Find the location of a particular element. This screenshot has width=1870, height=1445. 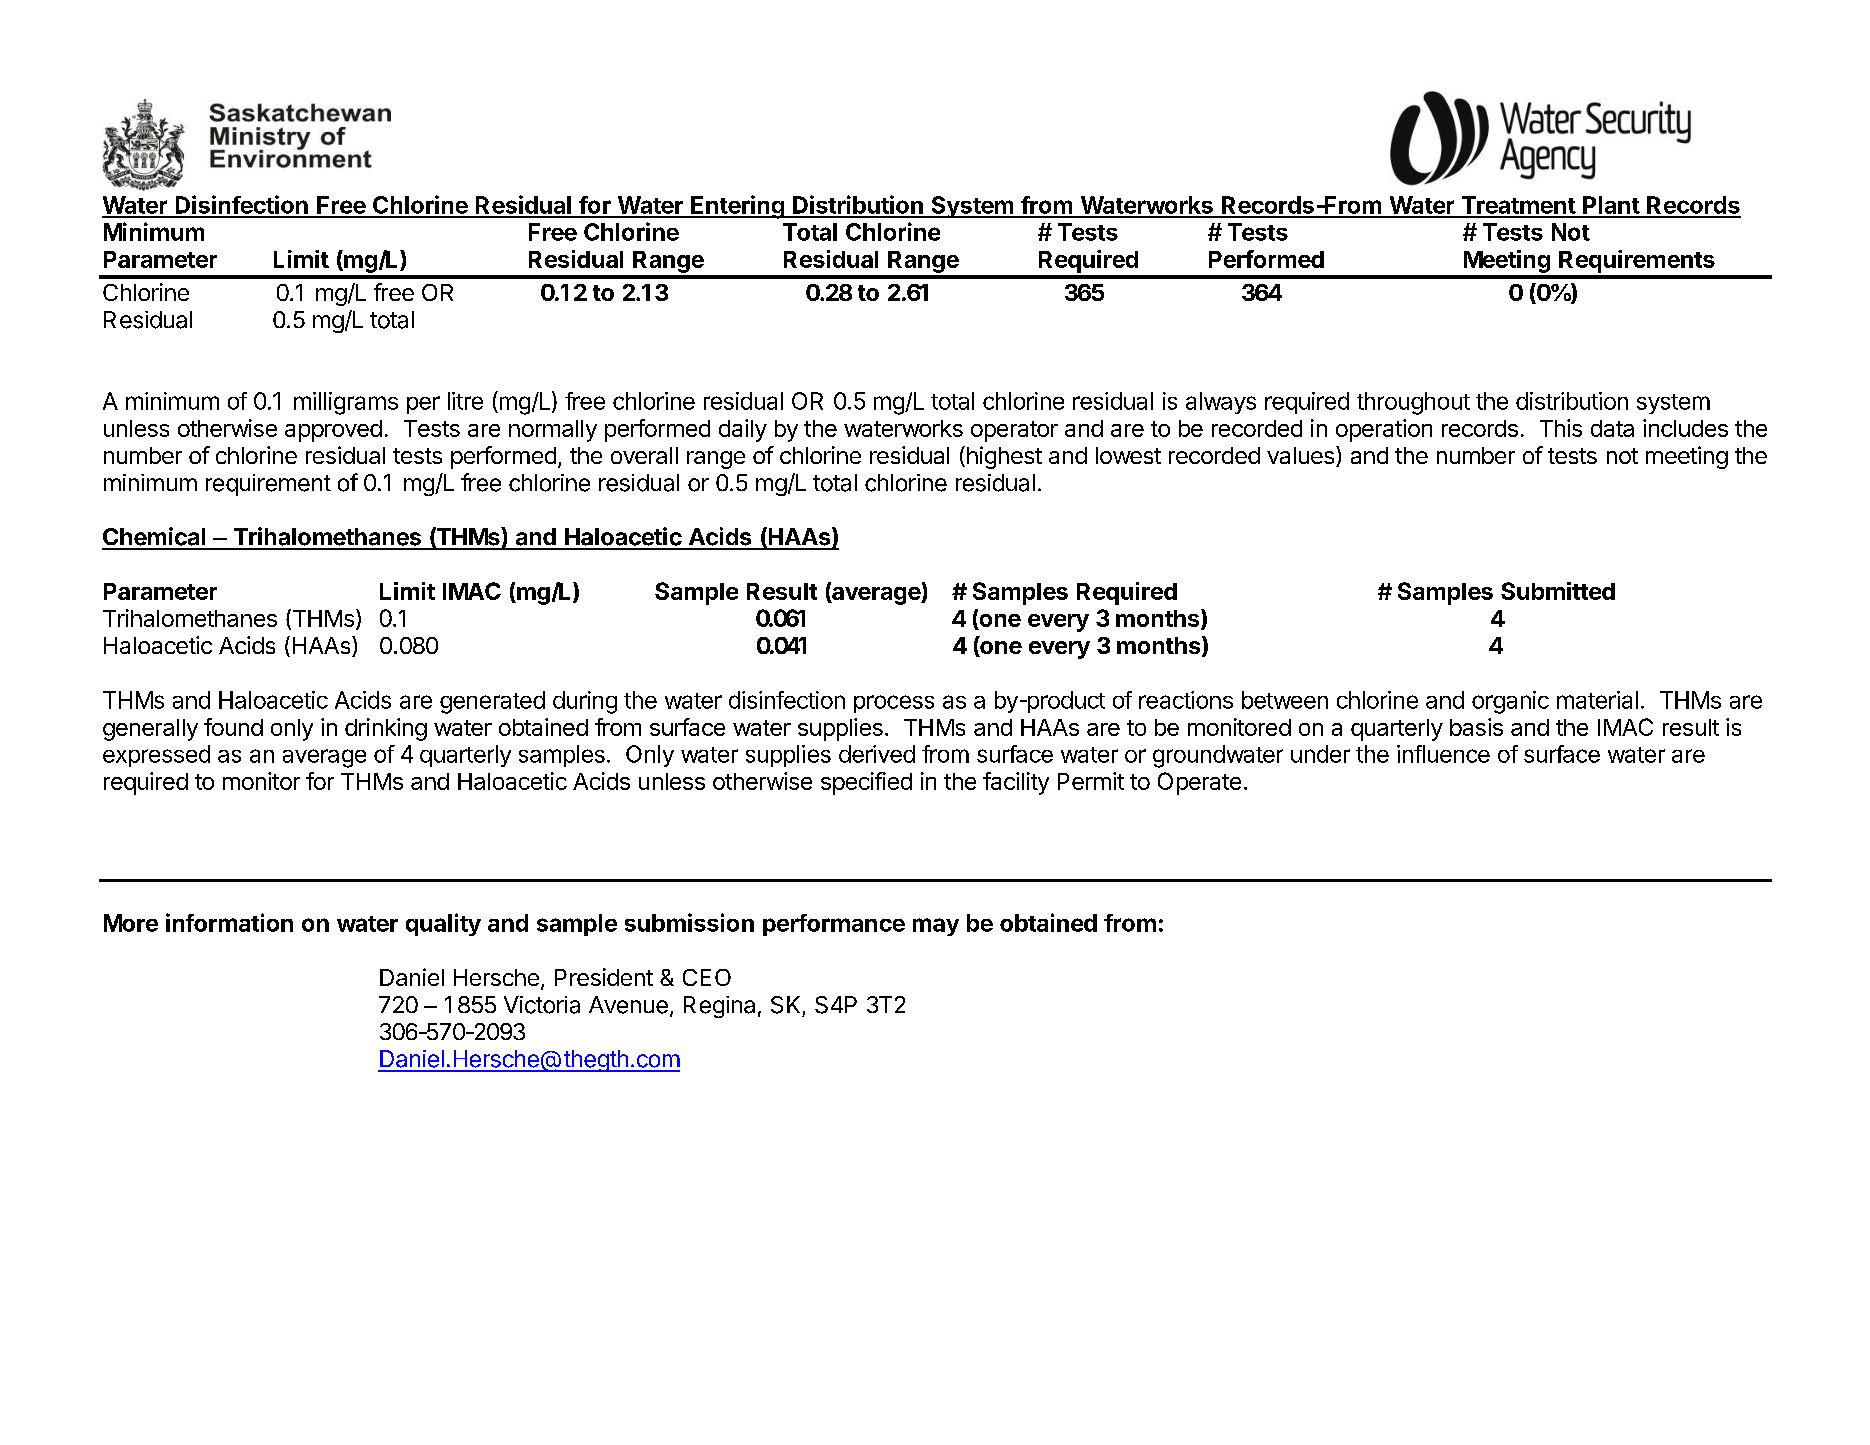

CEO is located at coordinates (707, 977).
